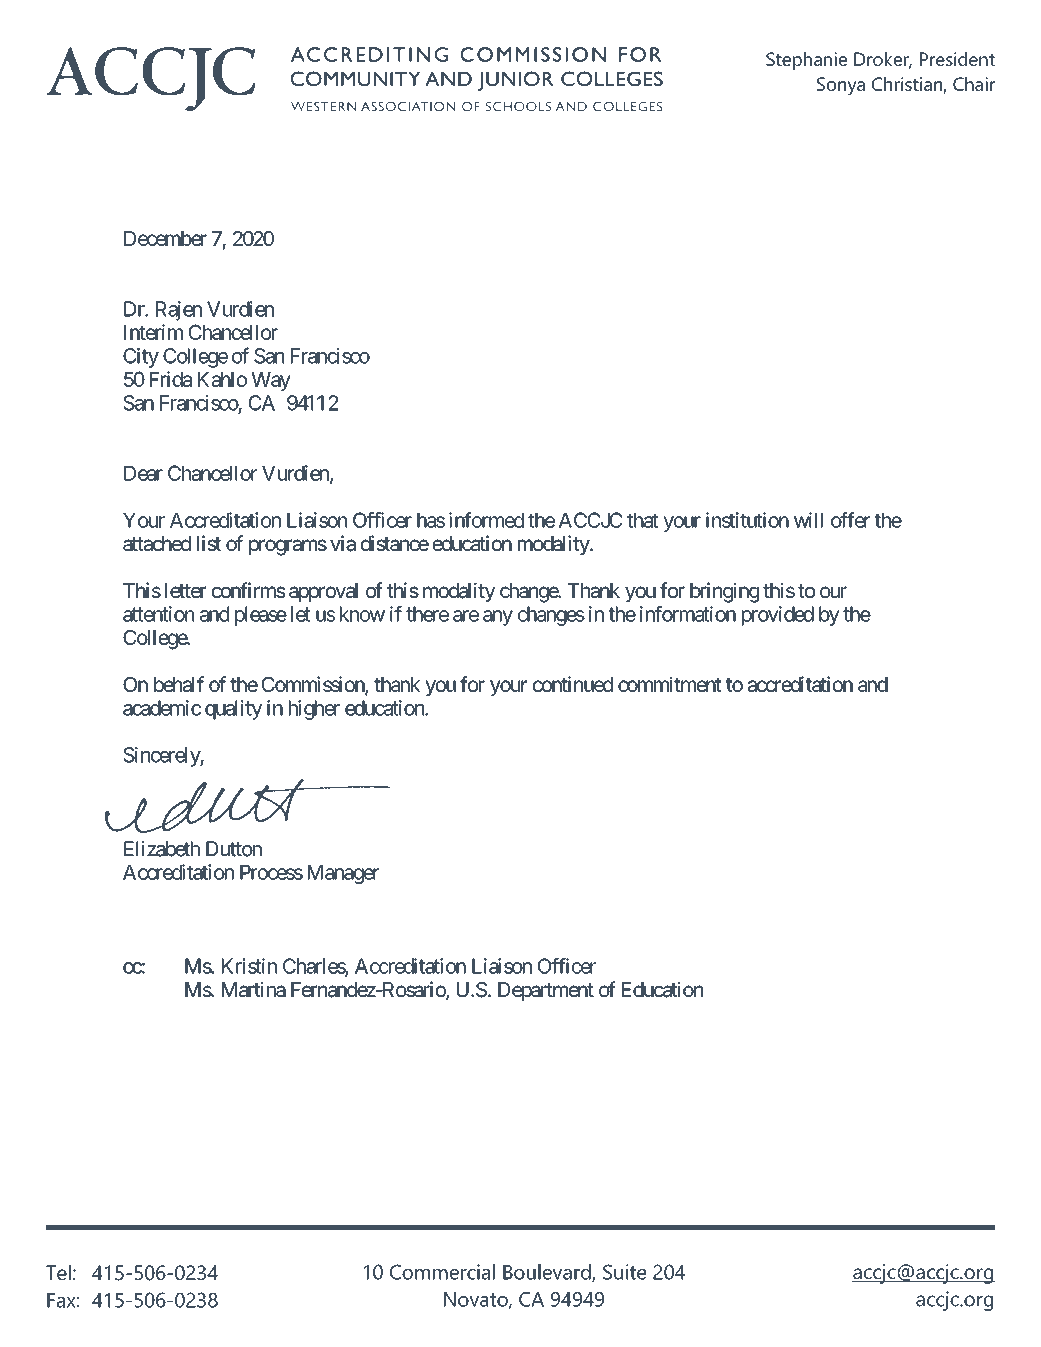 The width and height of the image is (1041, 1347). I want to click on Stephanie, so click(806, 61).
